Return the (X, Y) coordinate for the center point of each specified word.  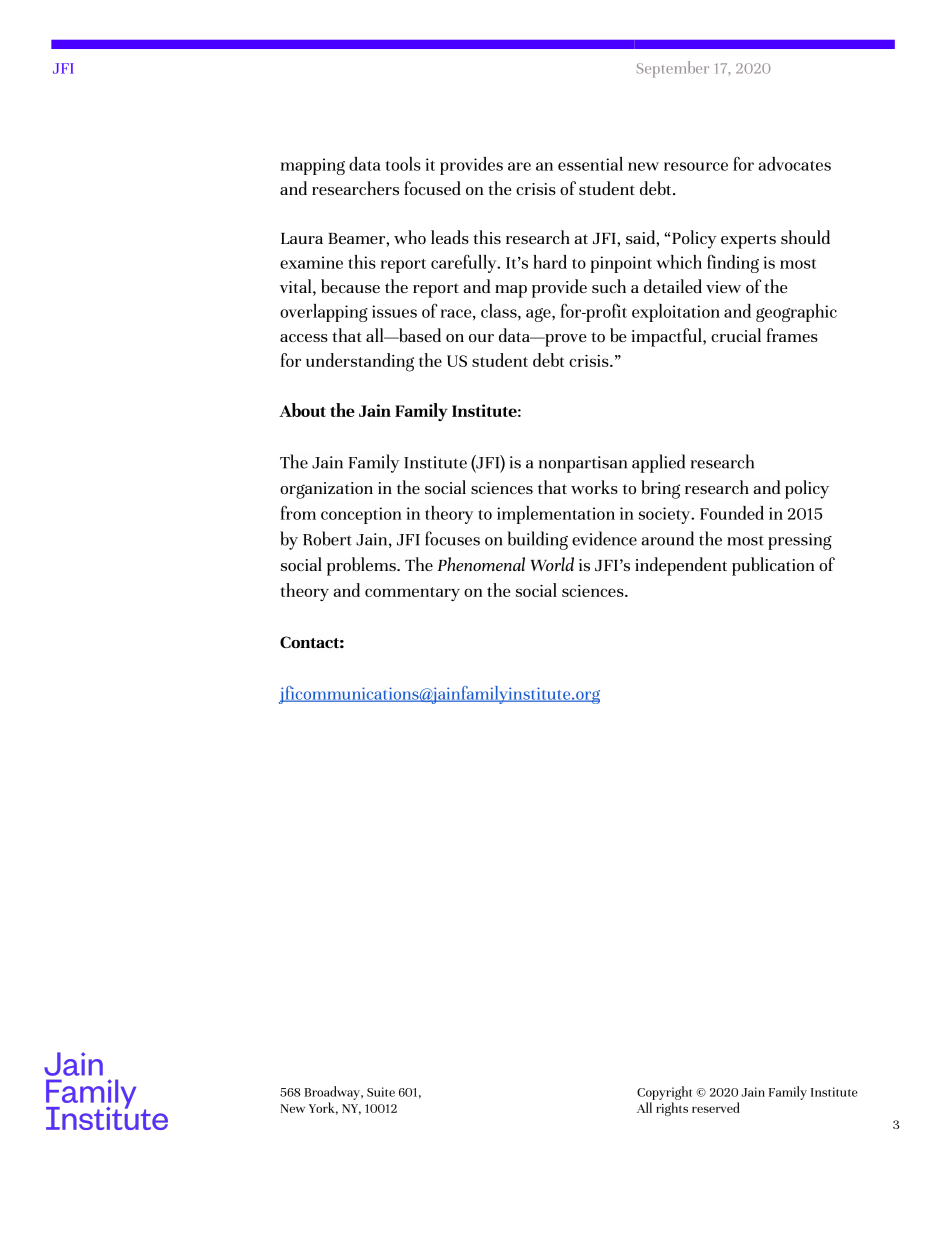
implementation (556, 515)
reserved (716, 1107)
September (673, 69)
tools (403, 164)
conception (361, 515)
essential (590, 164)
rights (672, 1109)
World (552, 564)
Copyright (664, 1093)
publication (773, 566)
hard (550, 262)
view (723, 287)
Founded (732, 513)
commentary (412, 594)
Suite (381, 1092)
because (350, 286)
